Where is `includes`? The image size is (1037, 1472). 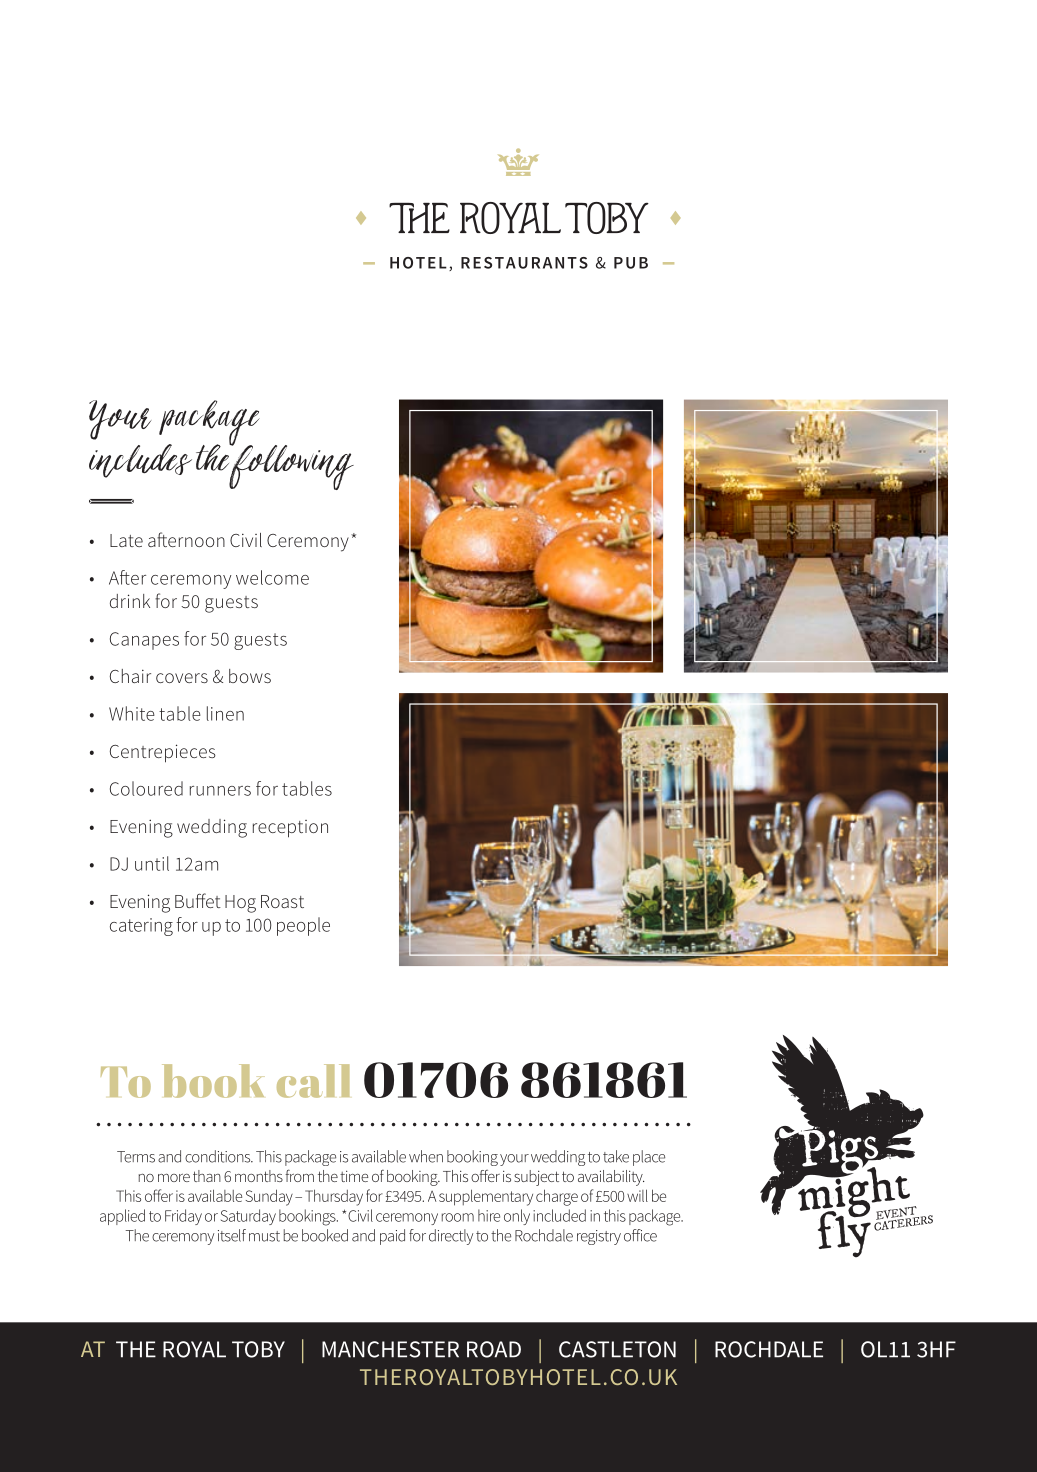 includes is located at coordinates (140, 461).
